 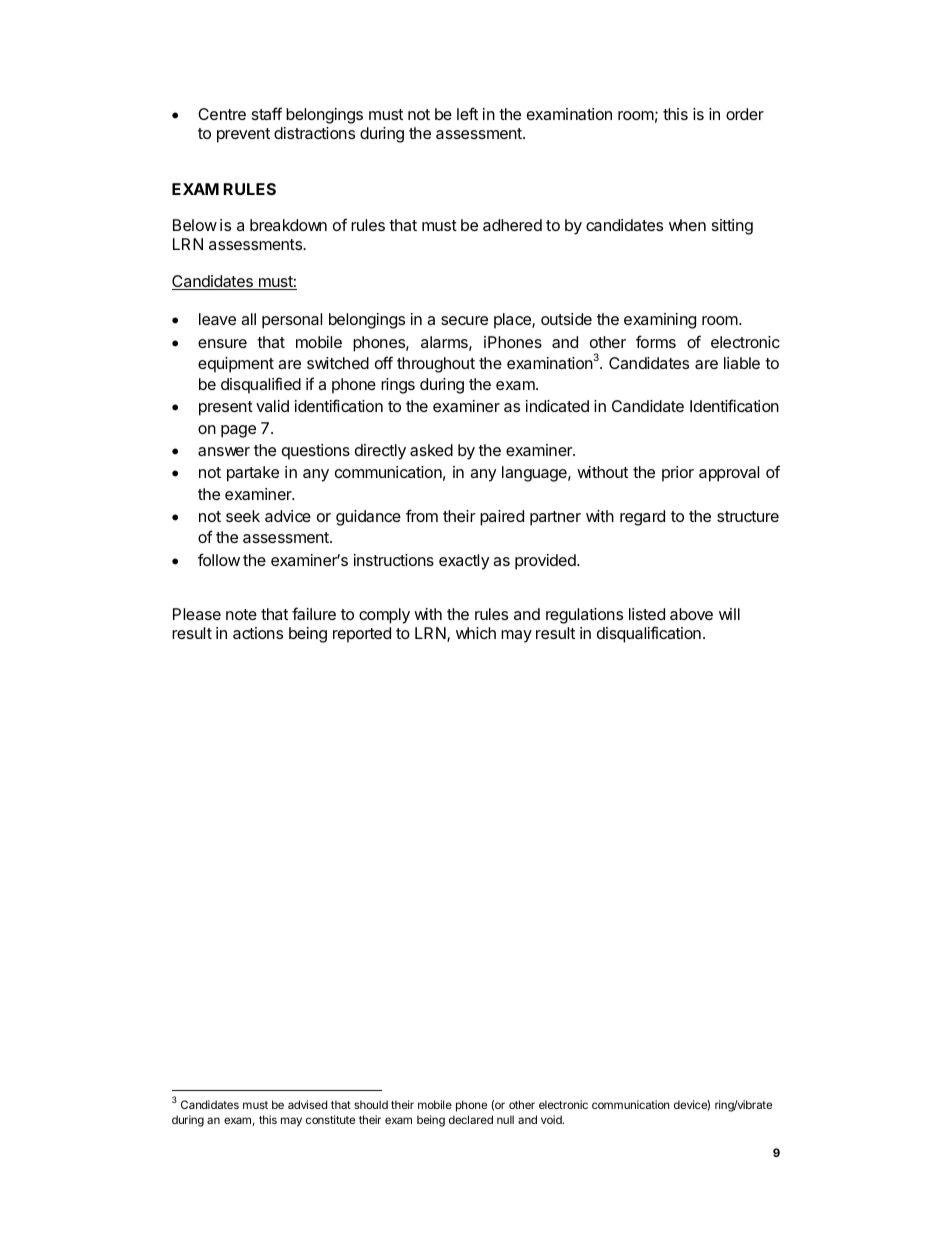 What do you see at coordinates (476, 633) in the document?
I see `which` at bounding box center [476, 633].
